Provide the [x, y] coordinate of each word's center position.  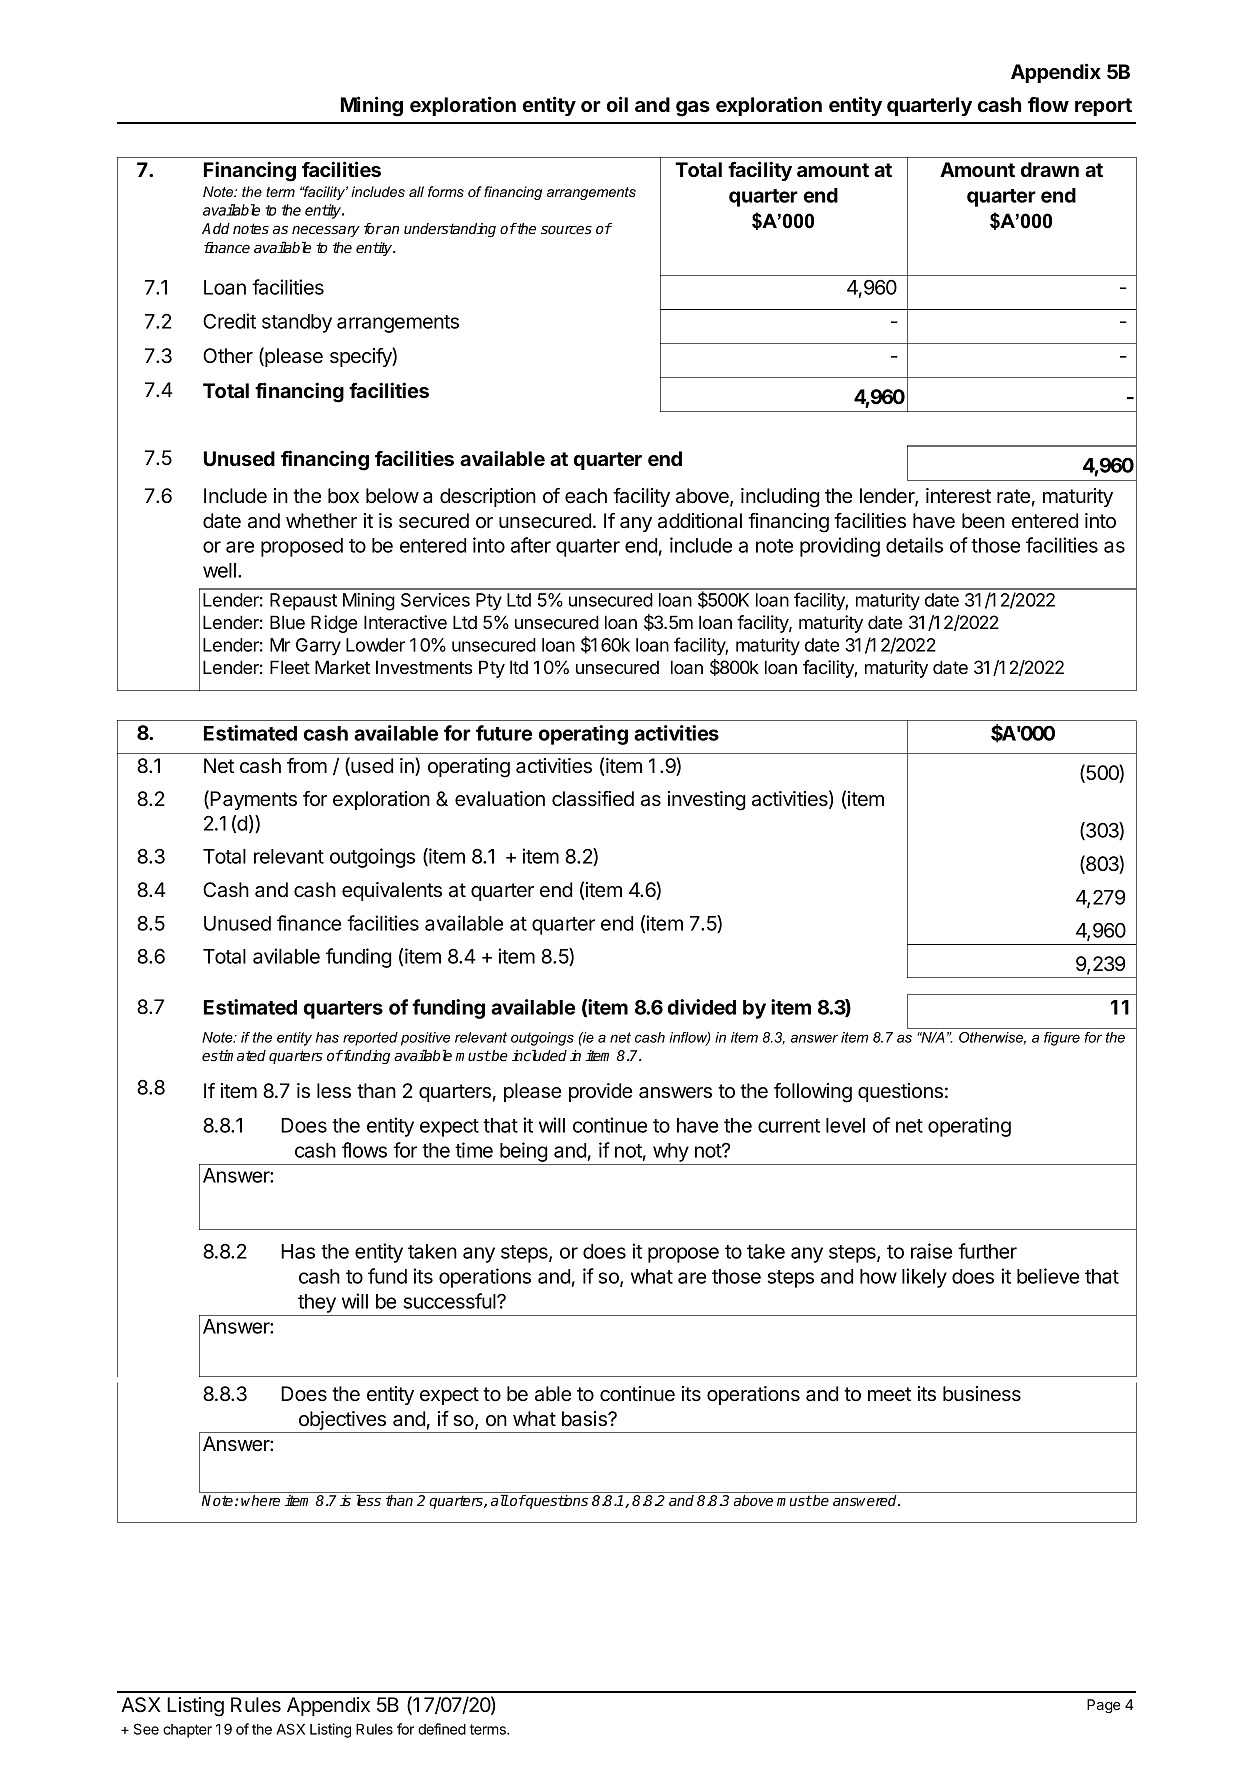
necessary [326, 231]
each [586, 496]
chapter [187, 1731]
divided [702, 1007]
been [983, 521]
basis [585, 1419]
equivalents [392, 891]
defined [442, 1729]
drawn [1049, 169]
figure [1062, 1039]
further [987, 1251]
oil [617, 104]
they [317, 1303]
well [219, 570]
